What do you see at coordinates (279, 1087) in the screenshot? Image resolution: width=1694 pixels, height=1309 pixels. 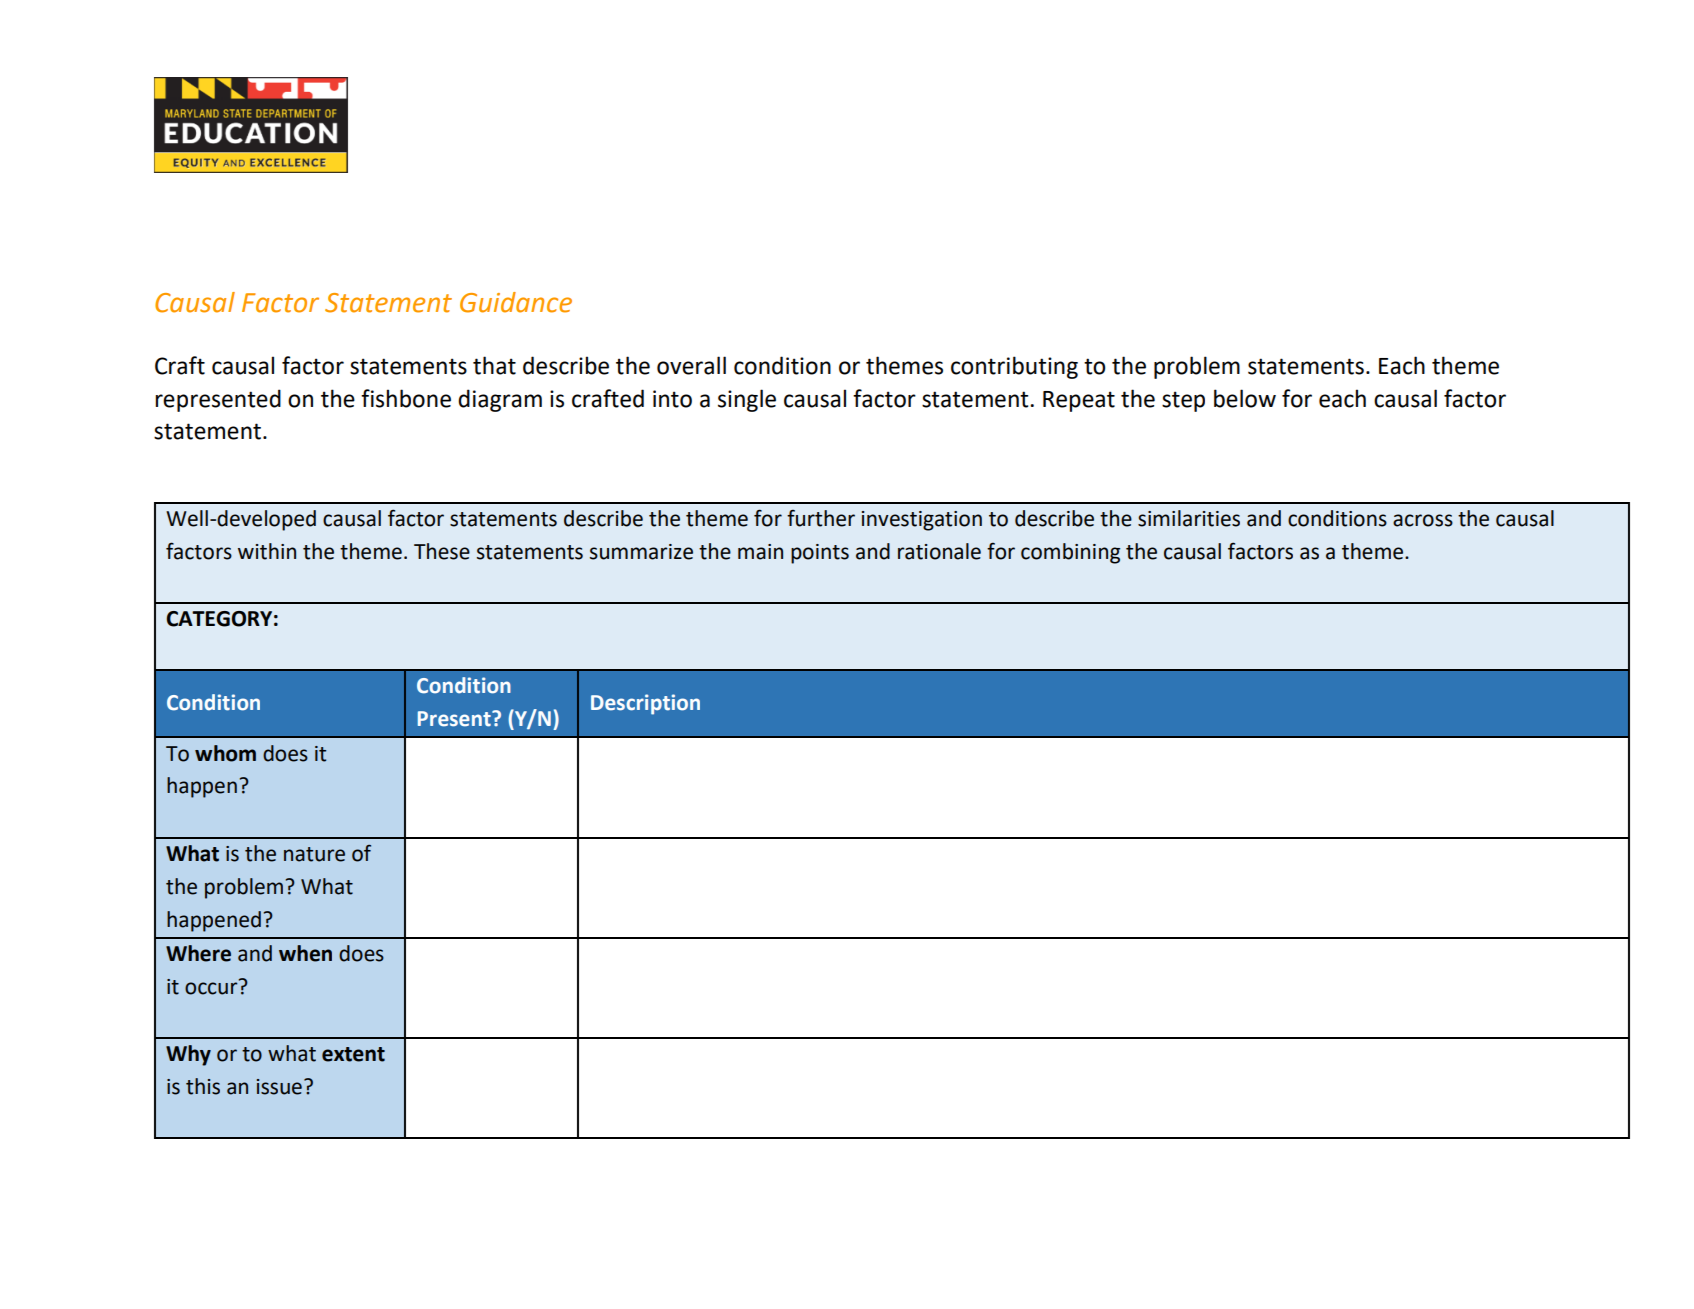 I see `issue` at bounding box center [279, 1087].
